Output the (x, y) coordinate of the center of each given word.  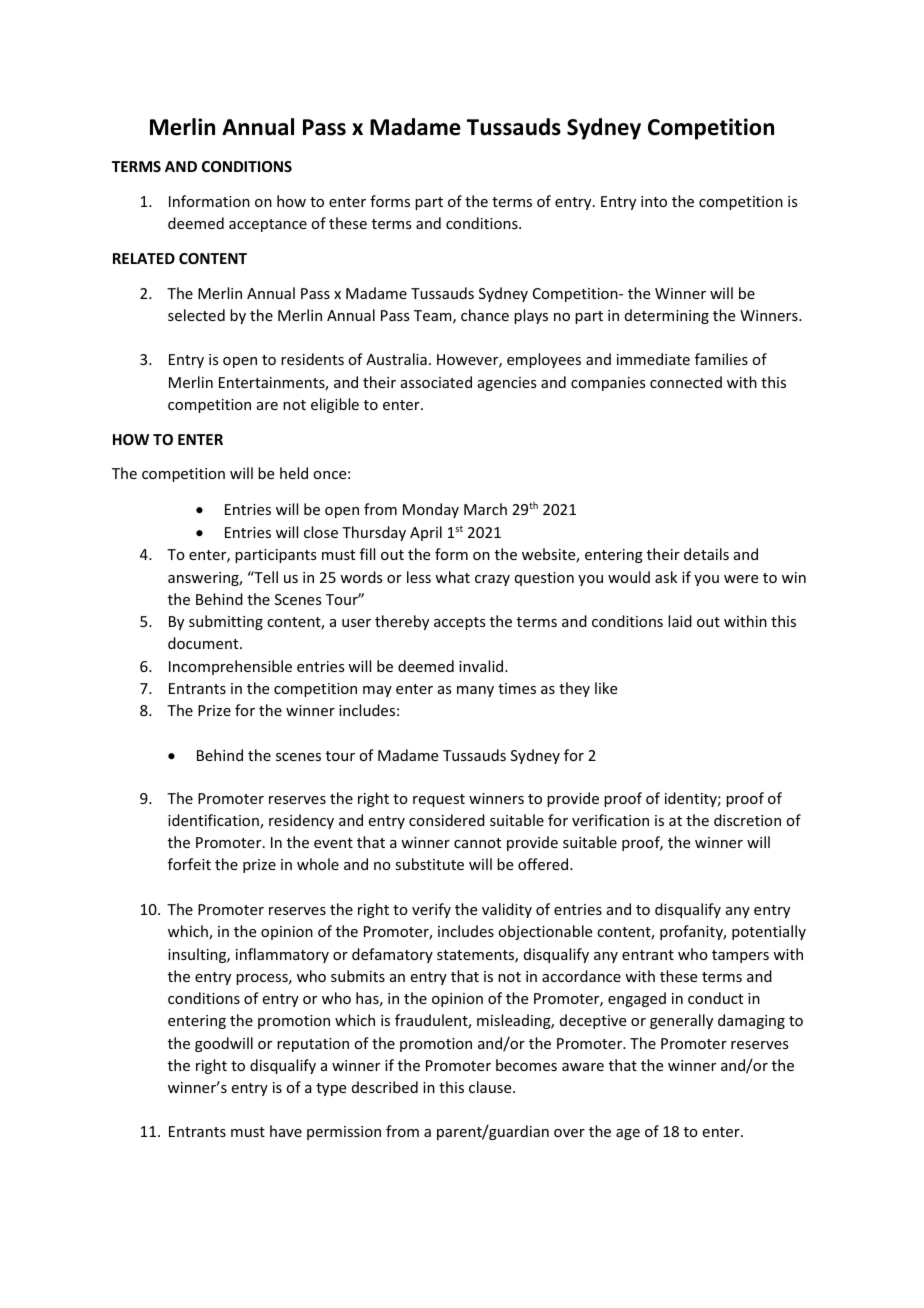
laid (680, 621)
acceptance (268, 225)
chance (485, 315)
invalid (482, 666)
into (654, 201)
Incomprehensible (230, 667)
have (286, 1131)
